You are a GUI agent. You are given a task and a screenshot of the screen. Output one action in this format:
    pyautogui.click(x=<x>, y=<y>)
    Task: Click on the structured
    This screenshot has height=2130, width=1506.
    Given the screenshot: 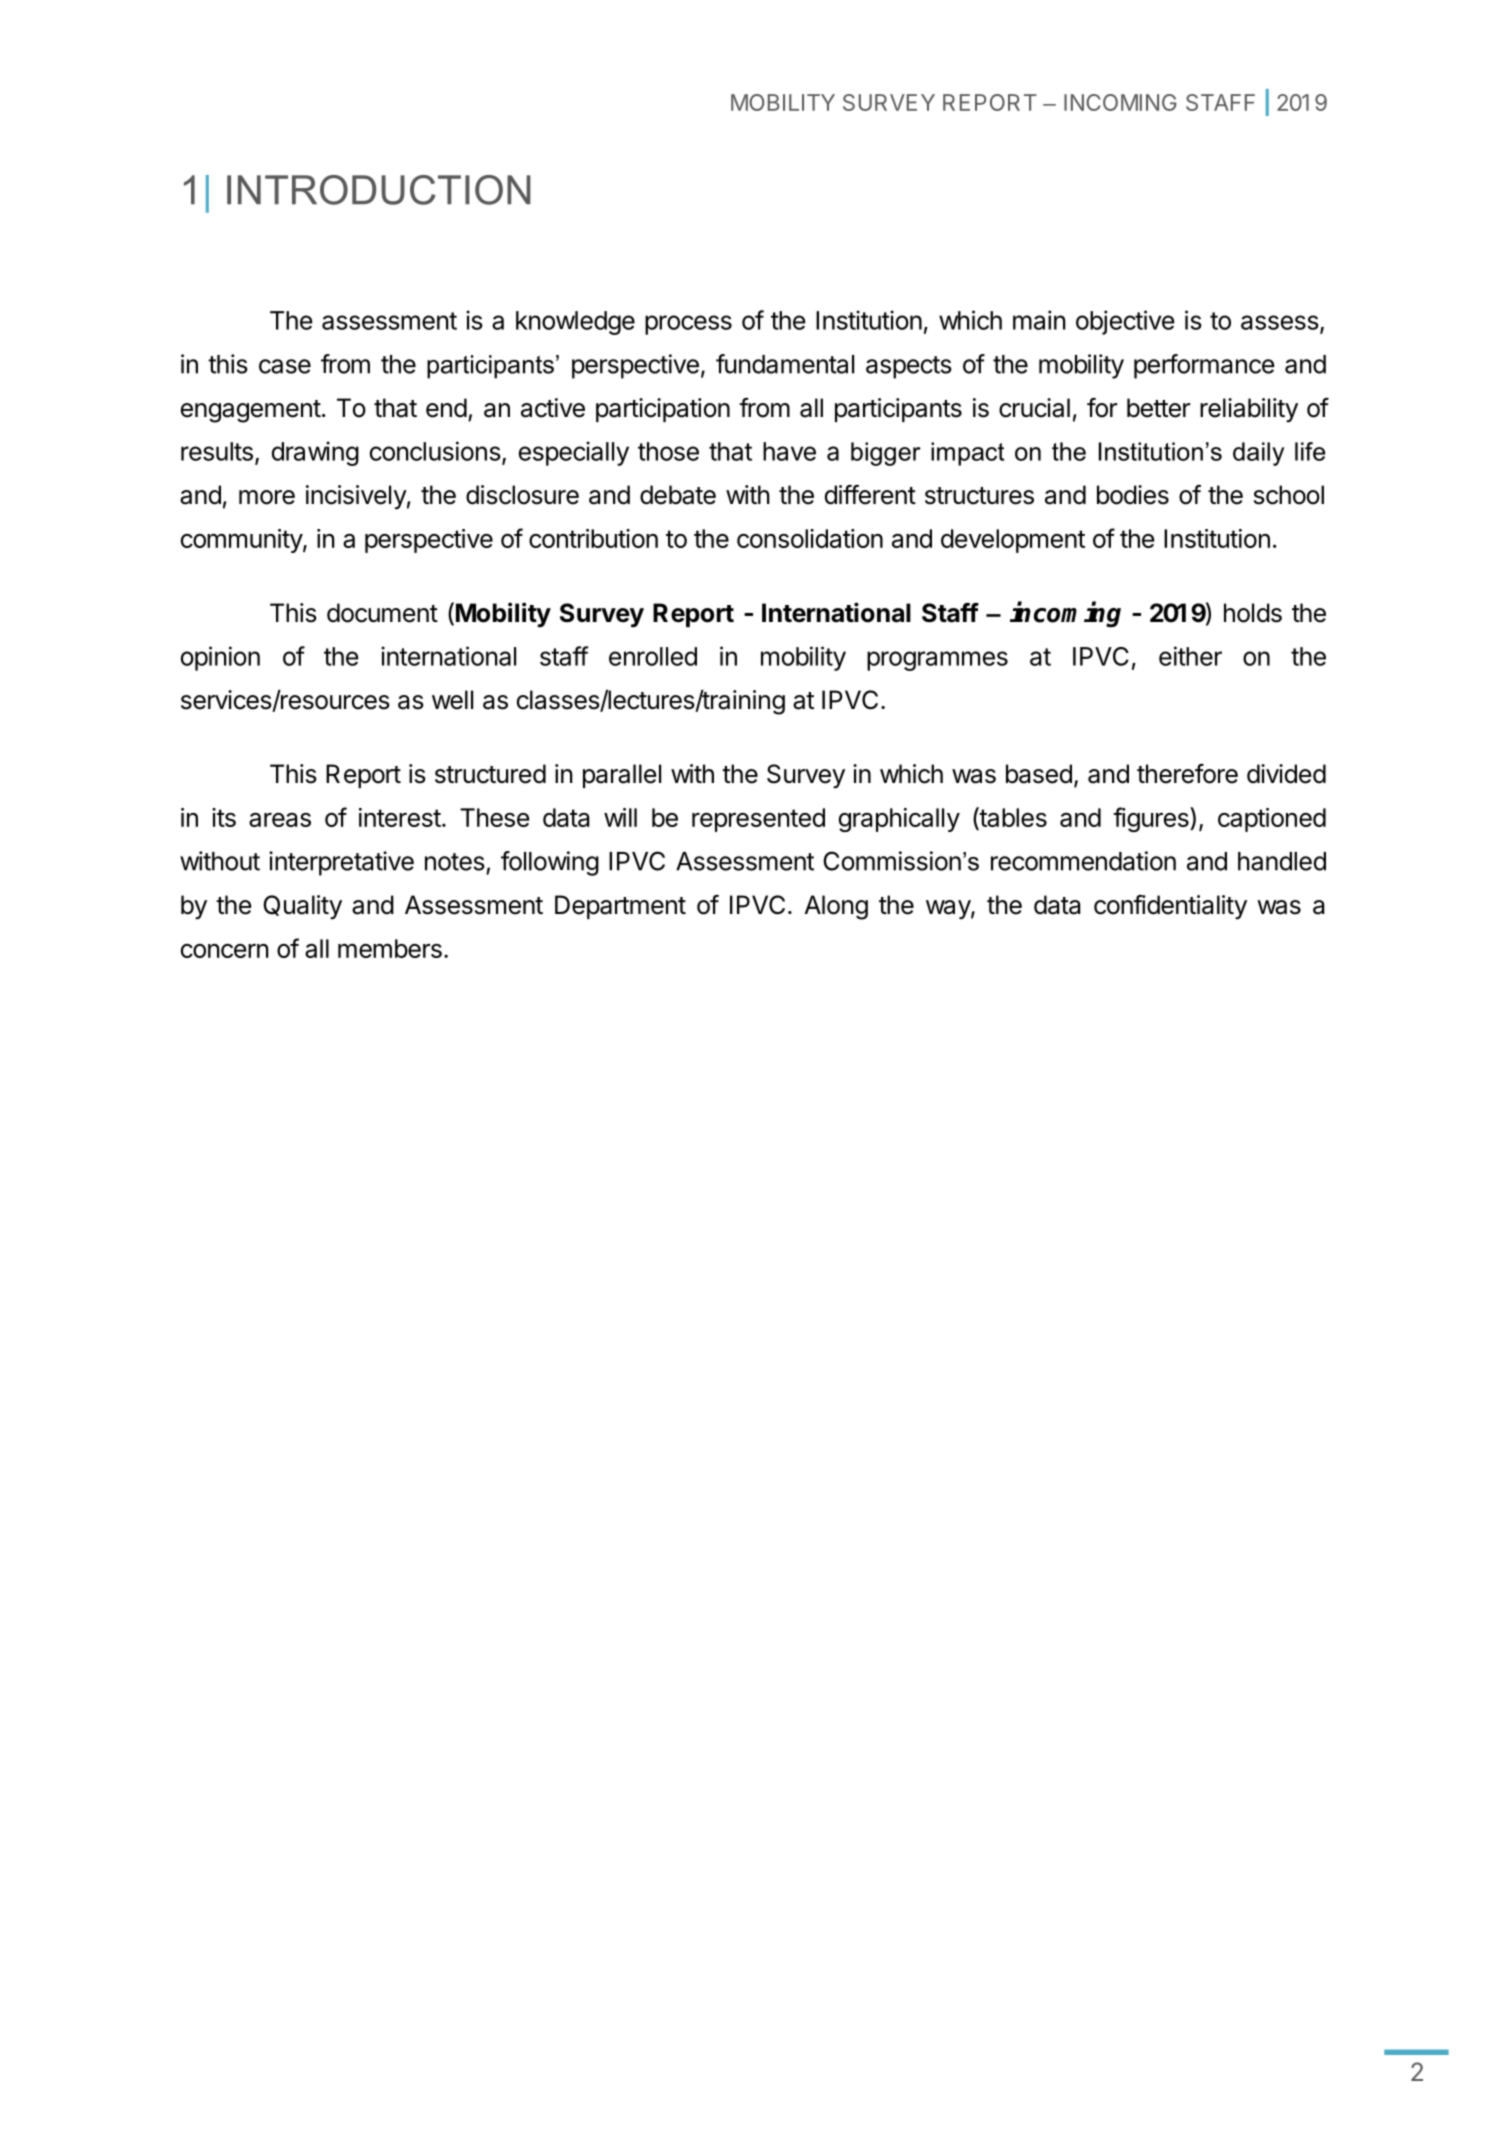 What is the action you would take?
    pyautogui.click(x=490, y=774)
